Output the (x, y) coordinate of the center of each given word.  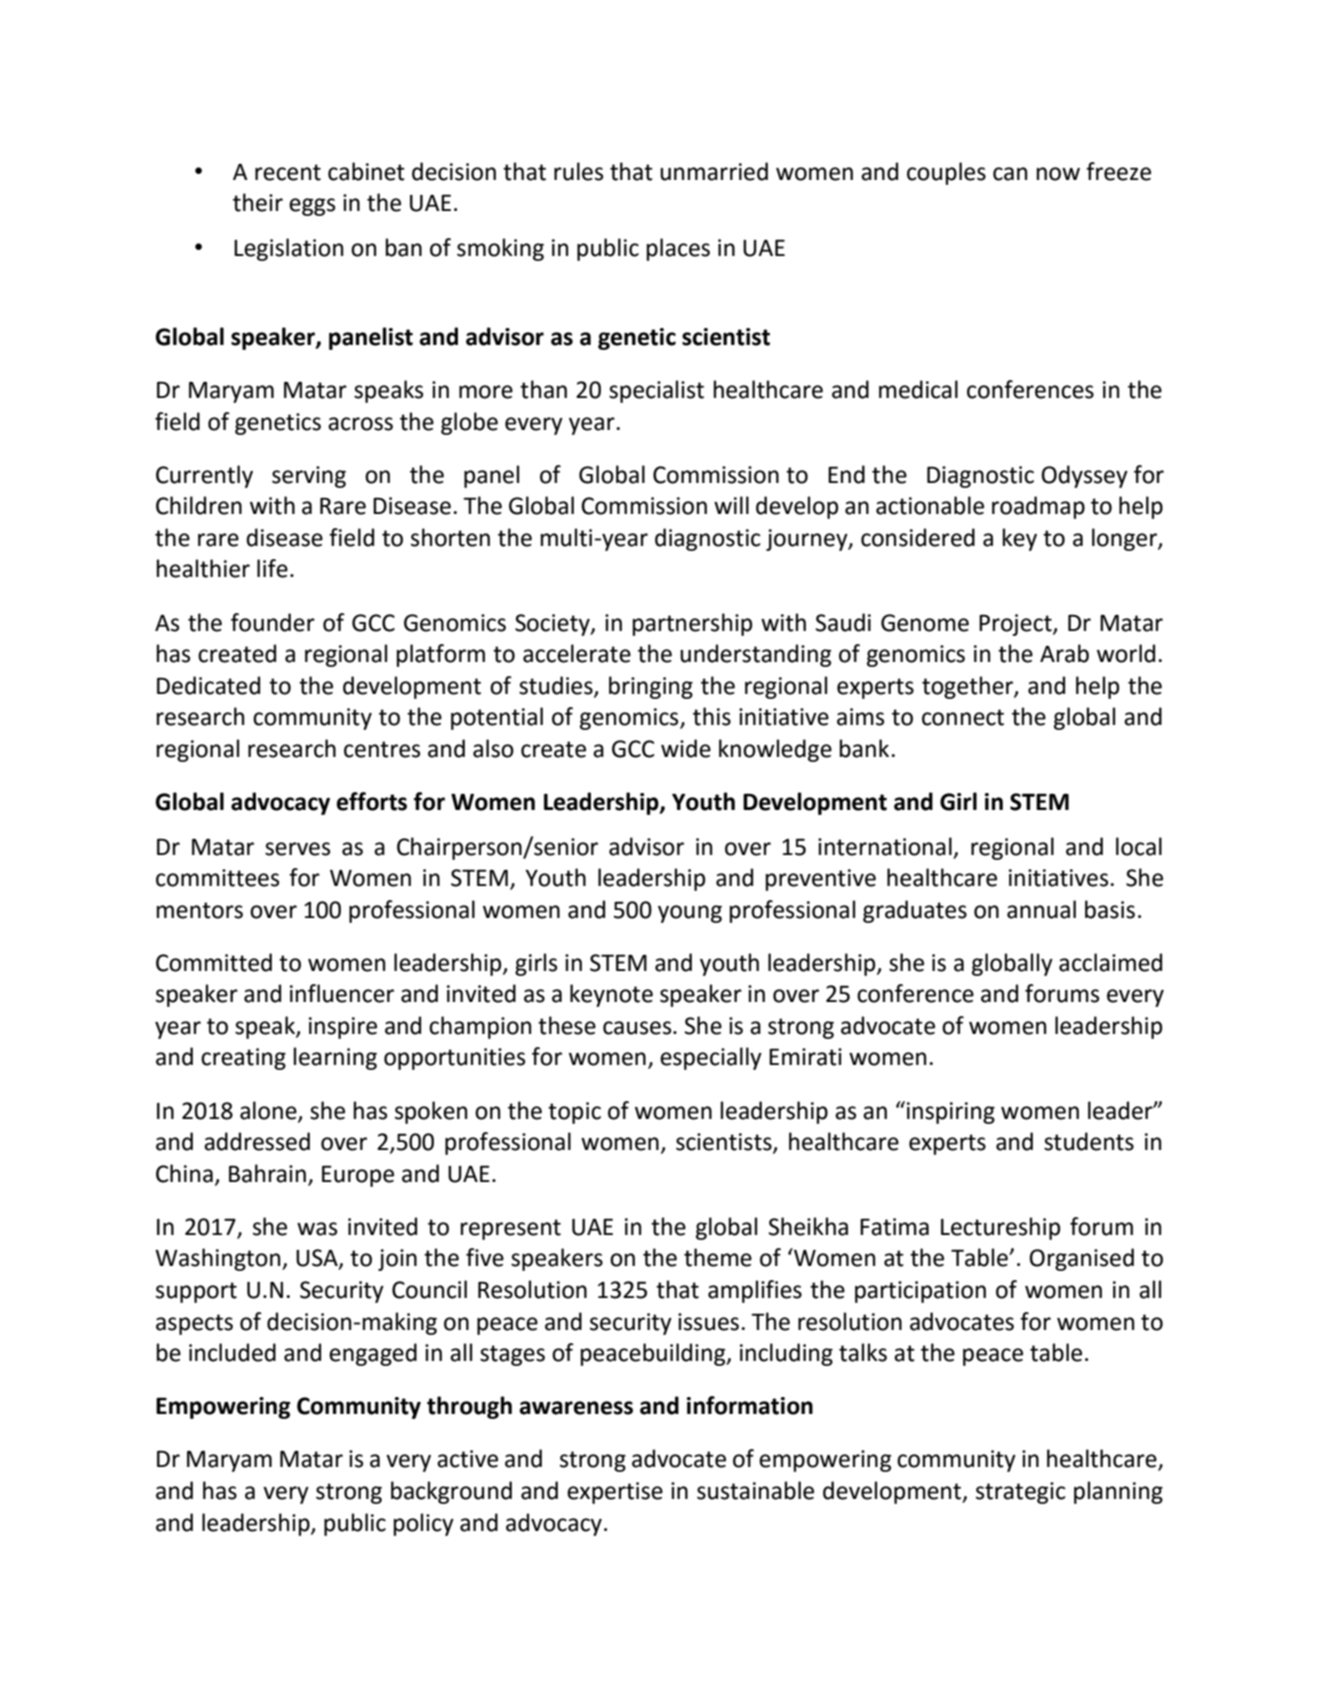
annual (1041, 909)
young (690, 914)
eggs (312, 207)
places (678, 249)
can (1010, 174)
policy (424, 1524)
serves (297, 849)
